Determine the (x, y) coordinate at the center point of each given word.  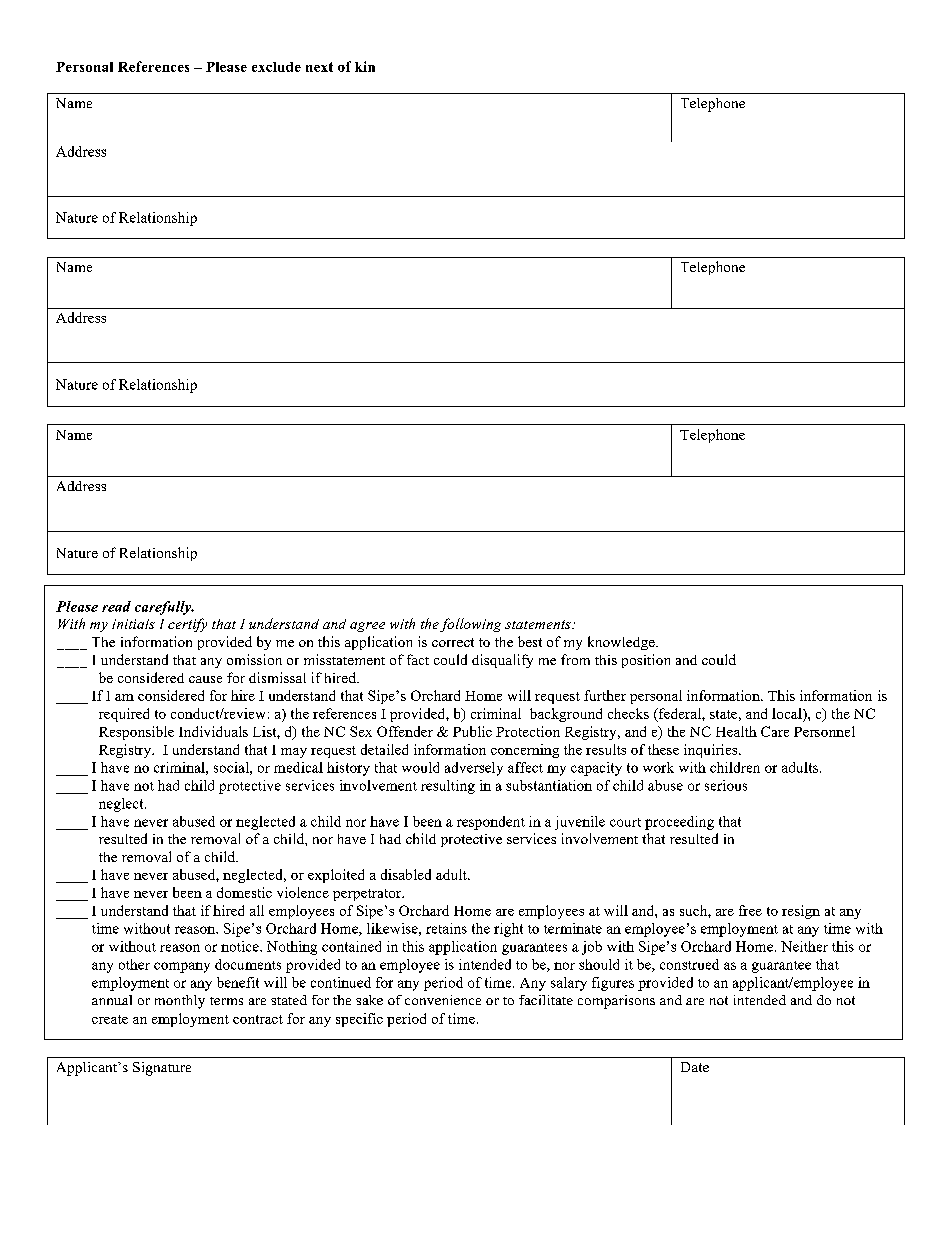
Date (695, 1067)
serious (726, 785)
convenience (443, 1000)
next (319, 67)
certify (187, 625)
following (470, 625)
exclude (276, 67)
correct (453, 642)
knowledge (622, 643)
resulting (448, 787)
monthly (180, 1002)
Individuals (213, 731)
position (646, 661)
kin (365, 66)
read (116, 606)
